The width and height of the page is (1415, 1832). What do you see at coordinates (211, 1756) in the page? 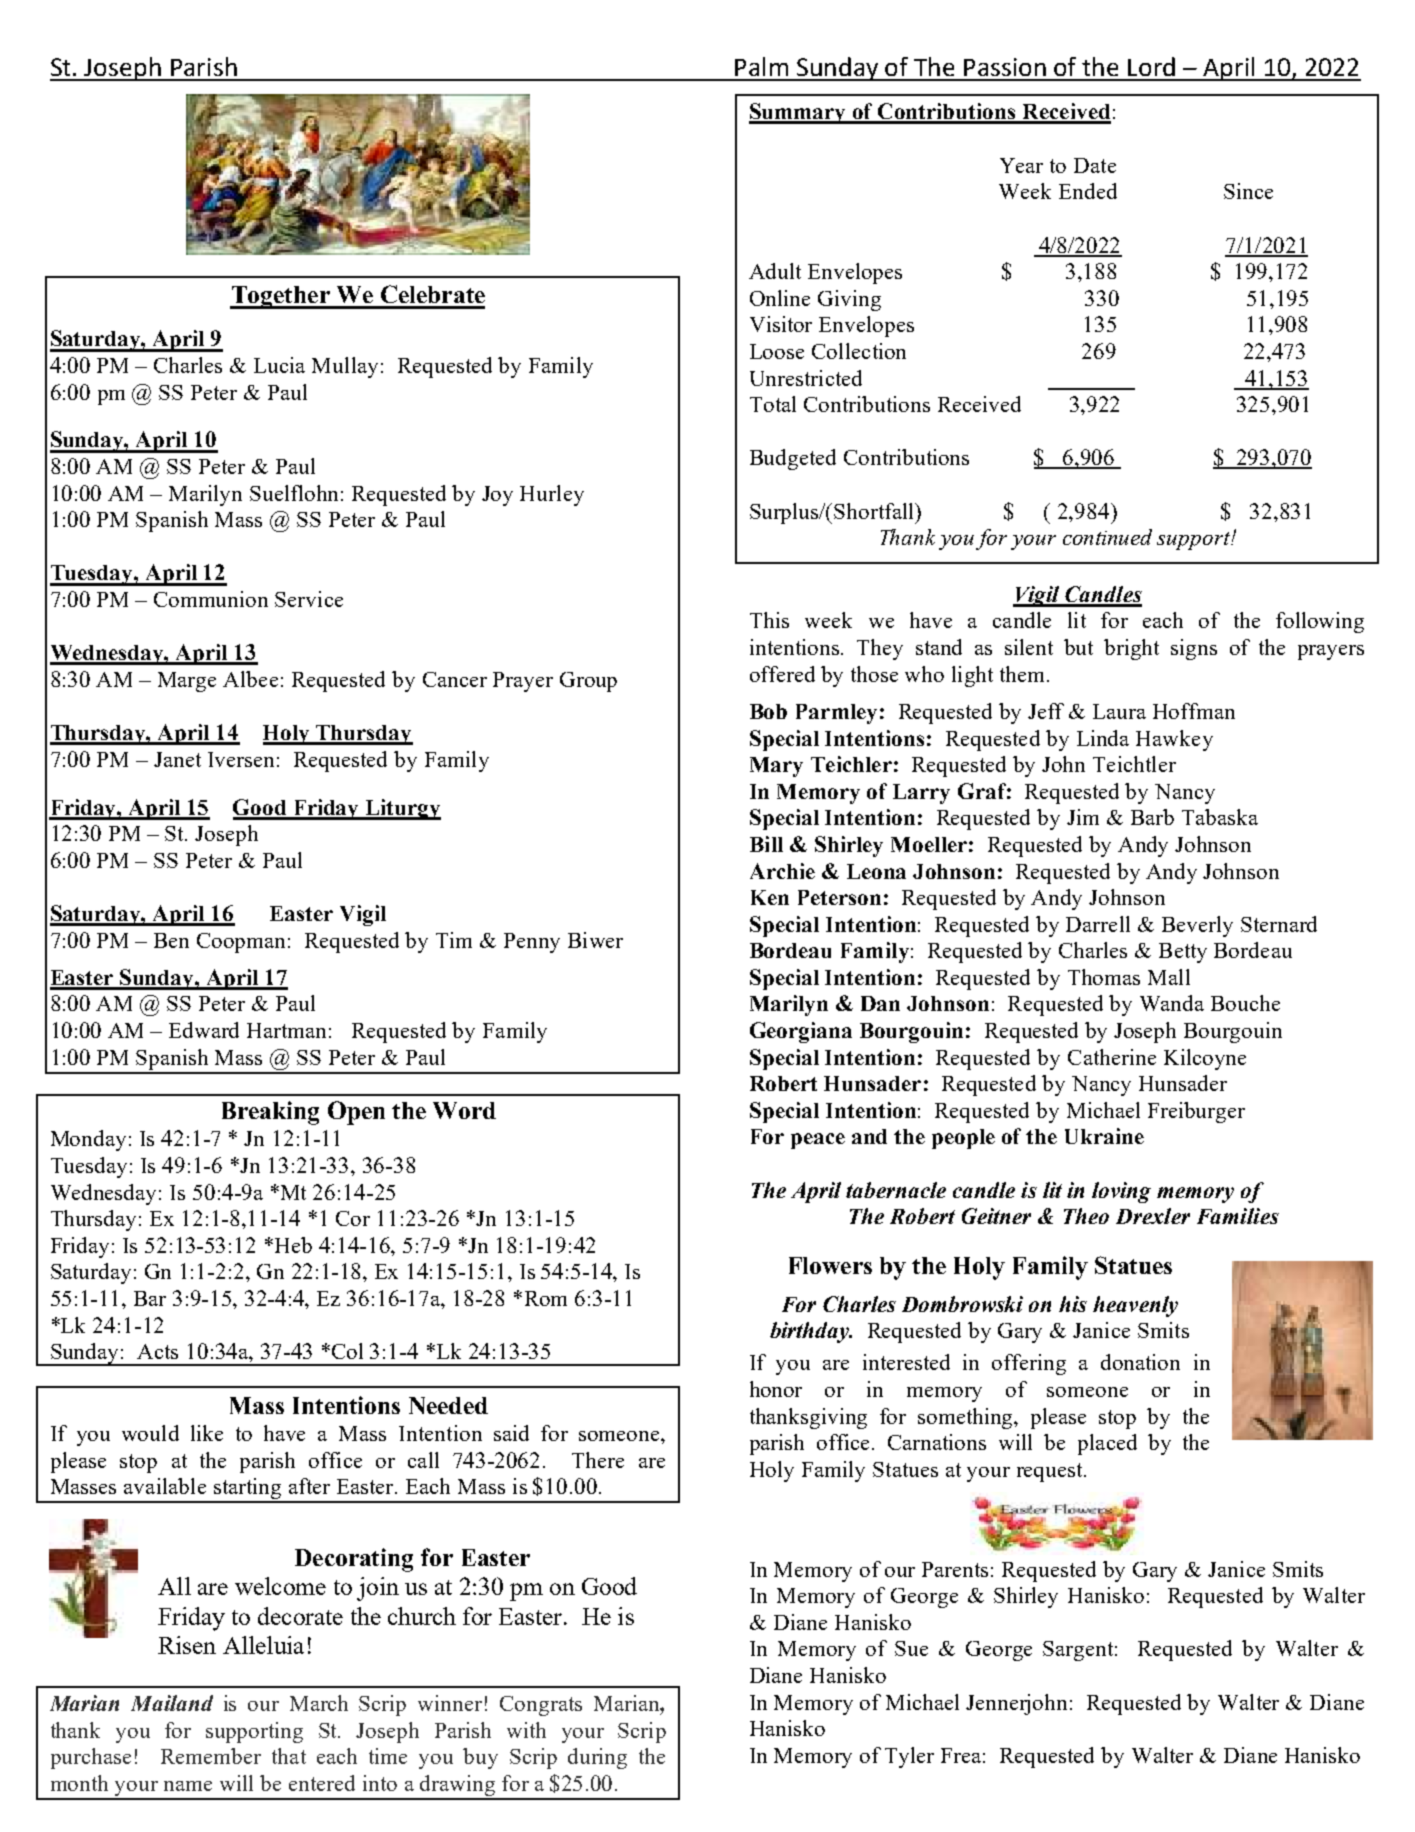
I see `Remember` at bounding box center [211, 1756].
